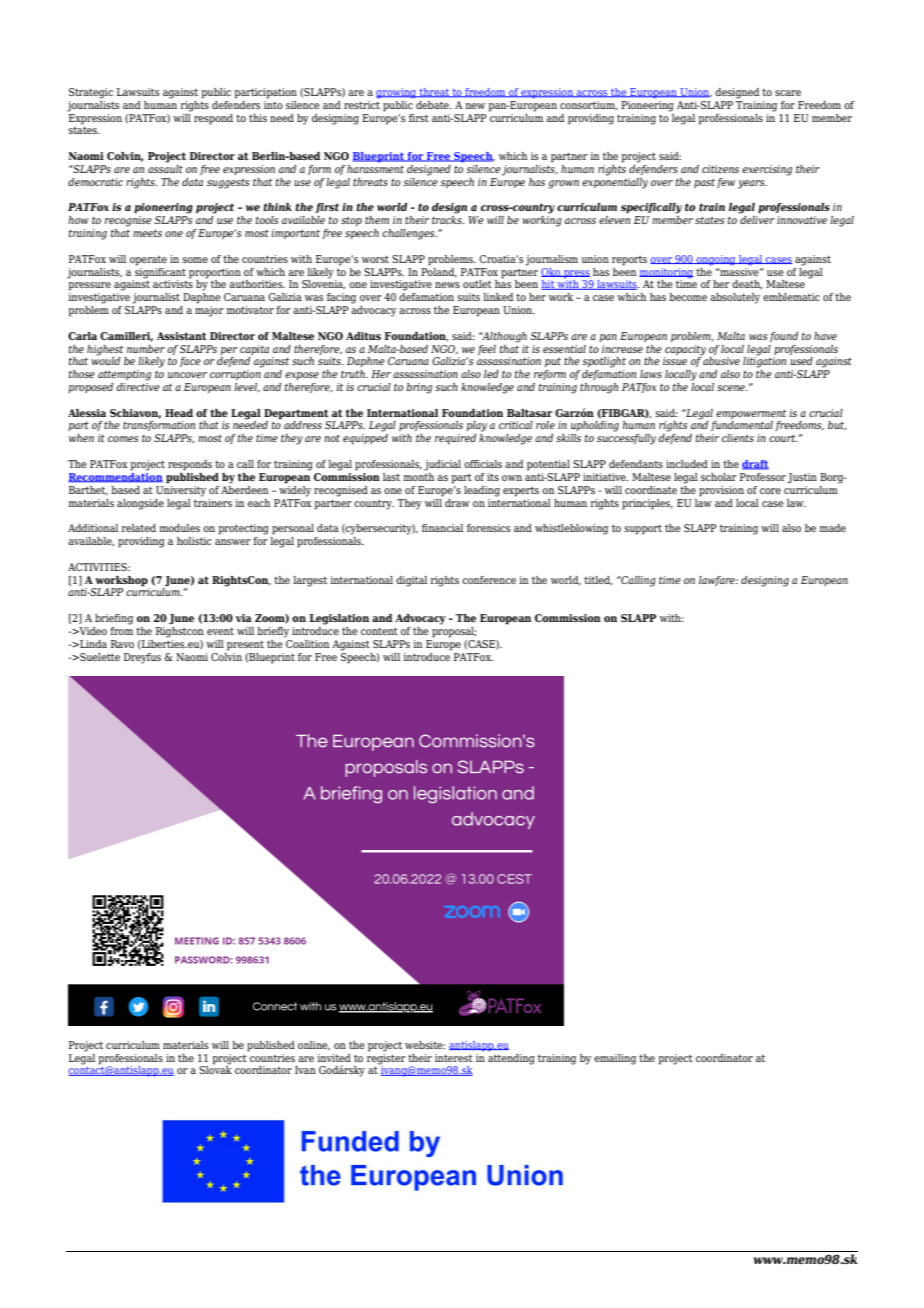 The image size is (924, 1308). Describe the element at coordinates (615, 1059) in the image. I see `emailing` at that location.
